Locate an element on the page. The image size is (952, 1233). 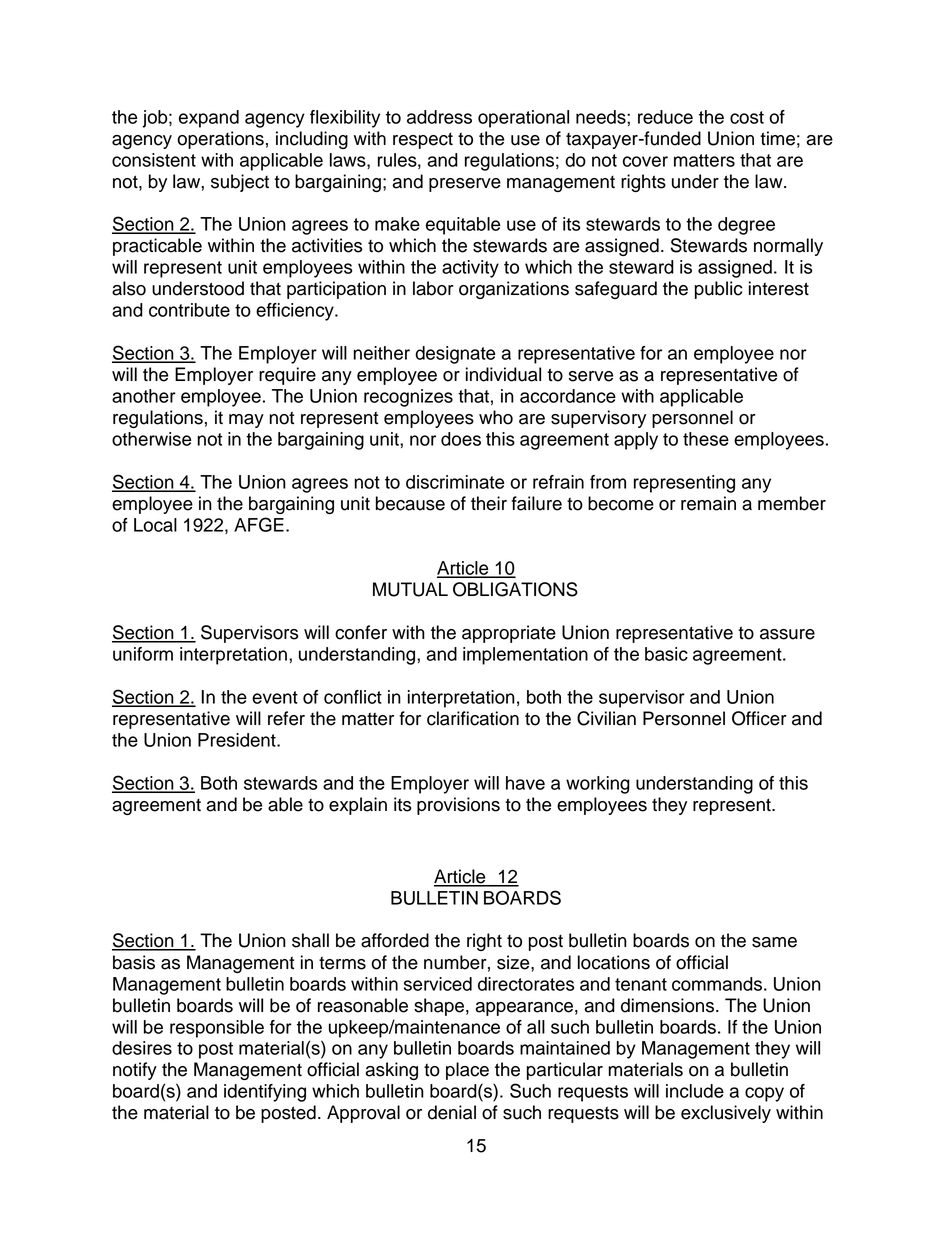
President is located at coordinates (238, 740).
